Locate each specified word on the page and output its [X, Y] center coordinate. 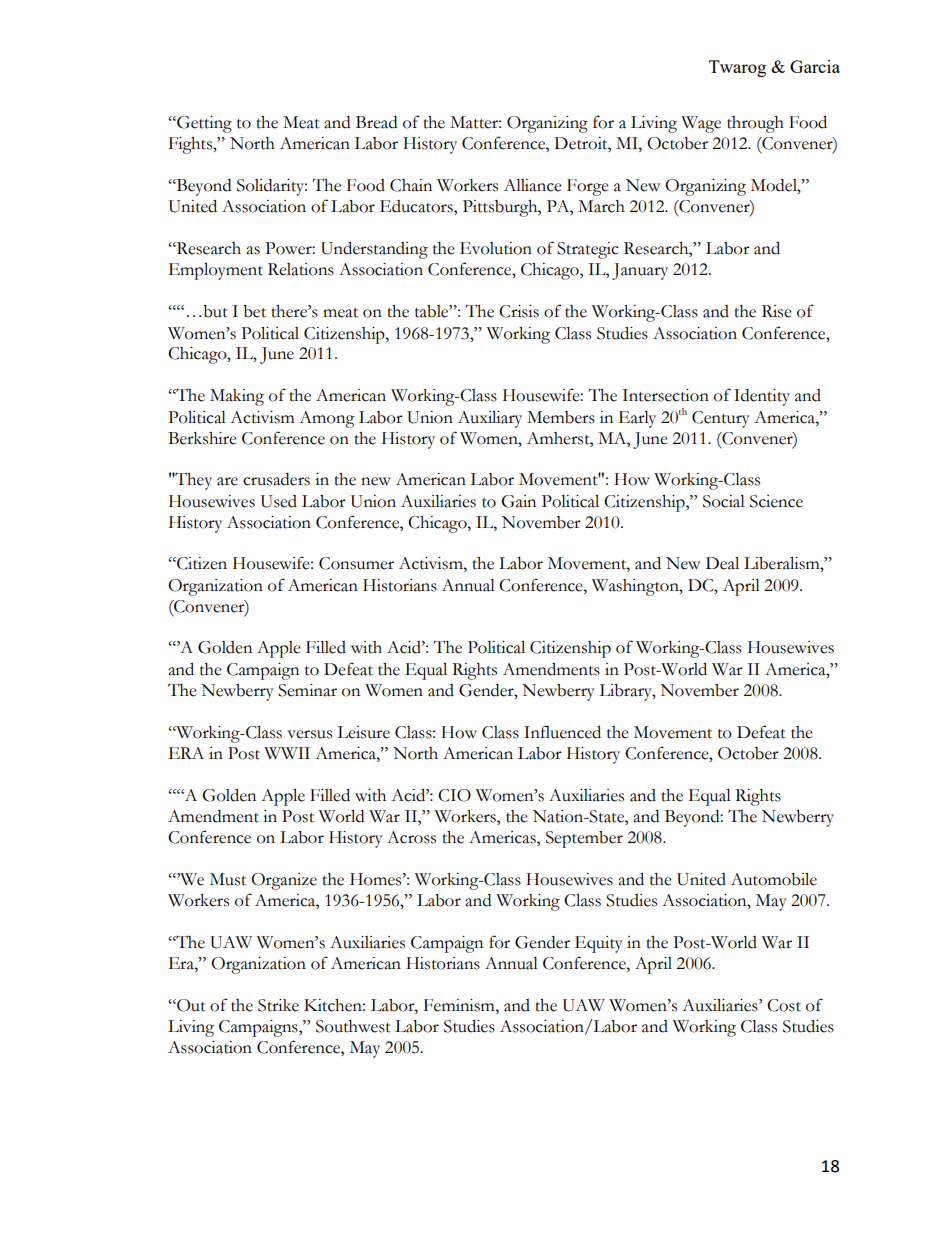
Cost [784, 1005]
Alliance [533, 185]
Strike [278, 1005]
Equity [599, 944]
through [755, 124]
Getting [203, 124]
